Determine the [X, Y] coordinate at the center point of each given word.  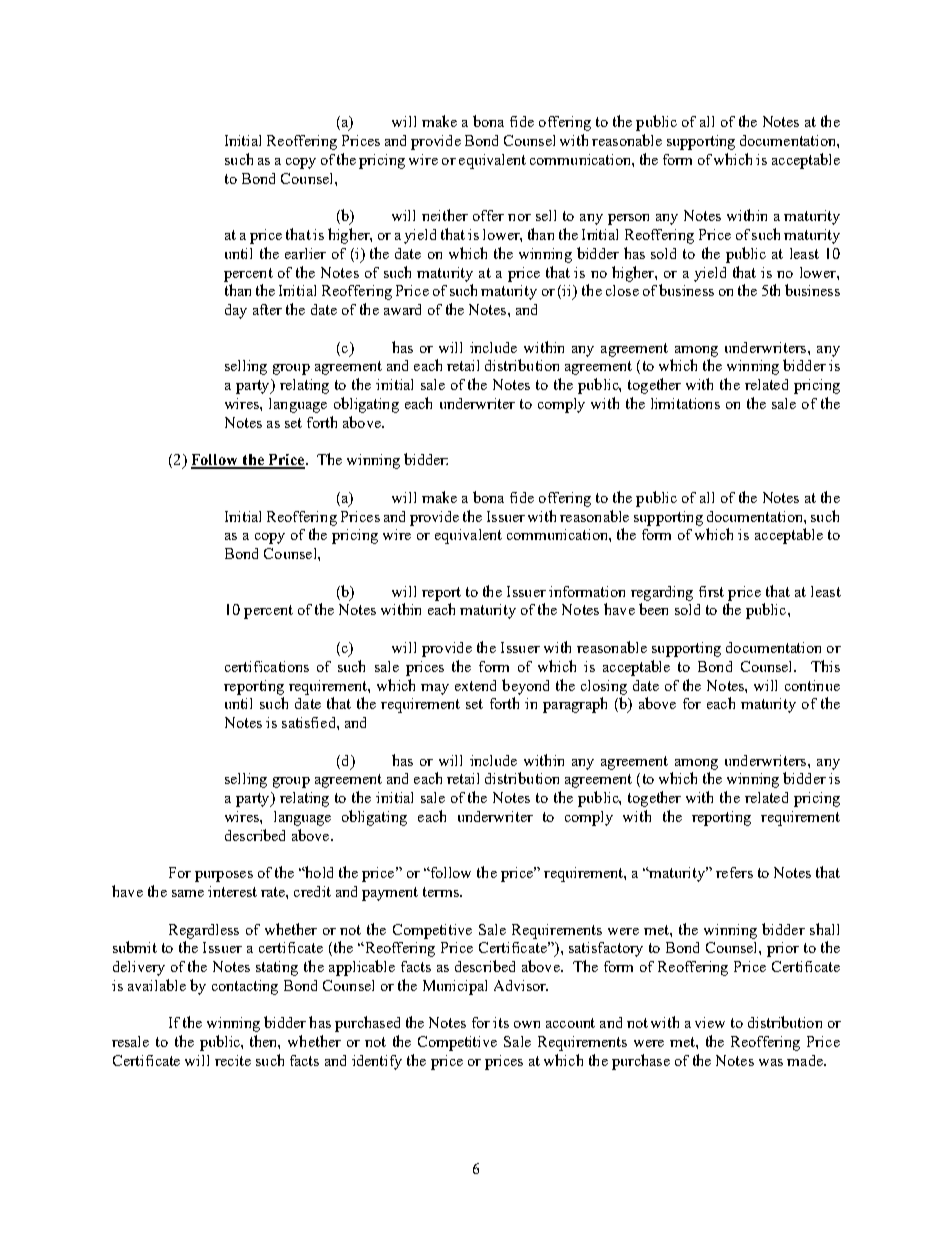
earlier [305, 253]
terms [442, 892]
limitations [685, 403]
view [710, 1022]
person [628, 219]
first [711, 591]
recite [233, 1060]
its [501, 1022]
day [236, 311]
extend [475, 685]
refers [734, 872]
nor [519, 217]
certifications [267, 666]
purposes [224, 876]
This [825, 666]
